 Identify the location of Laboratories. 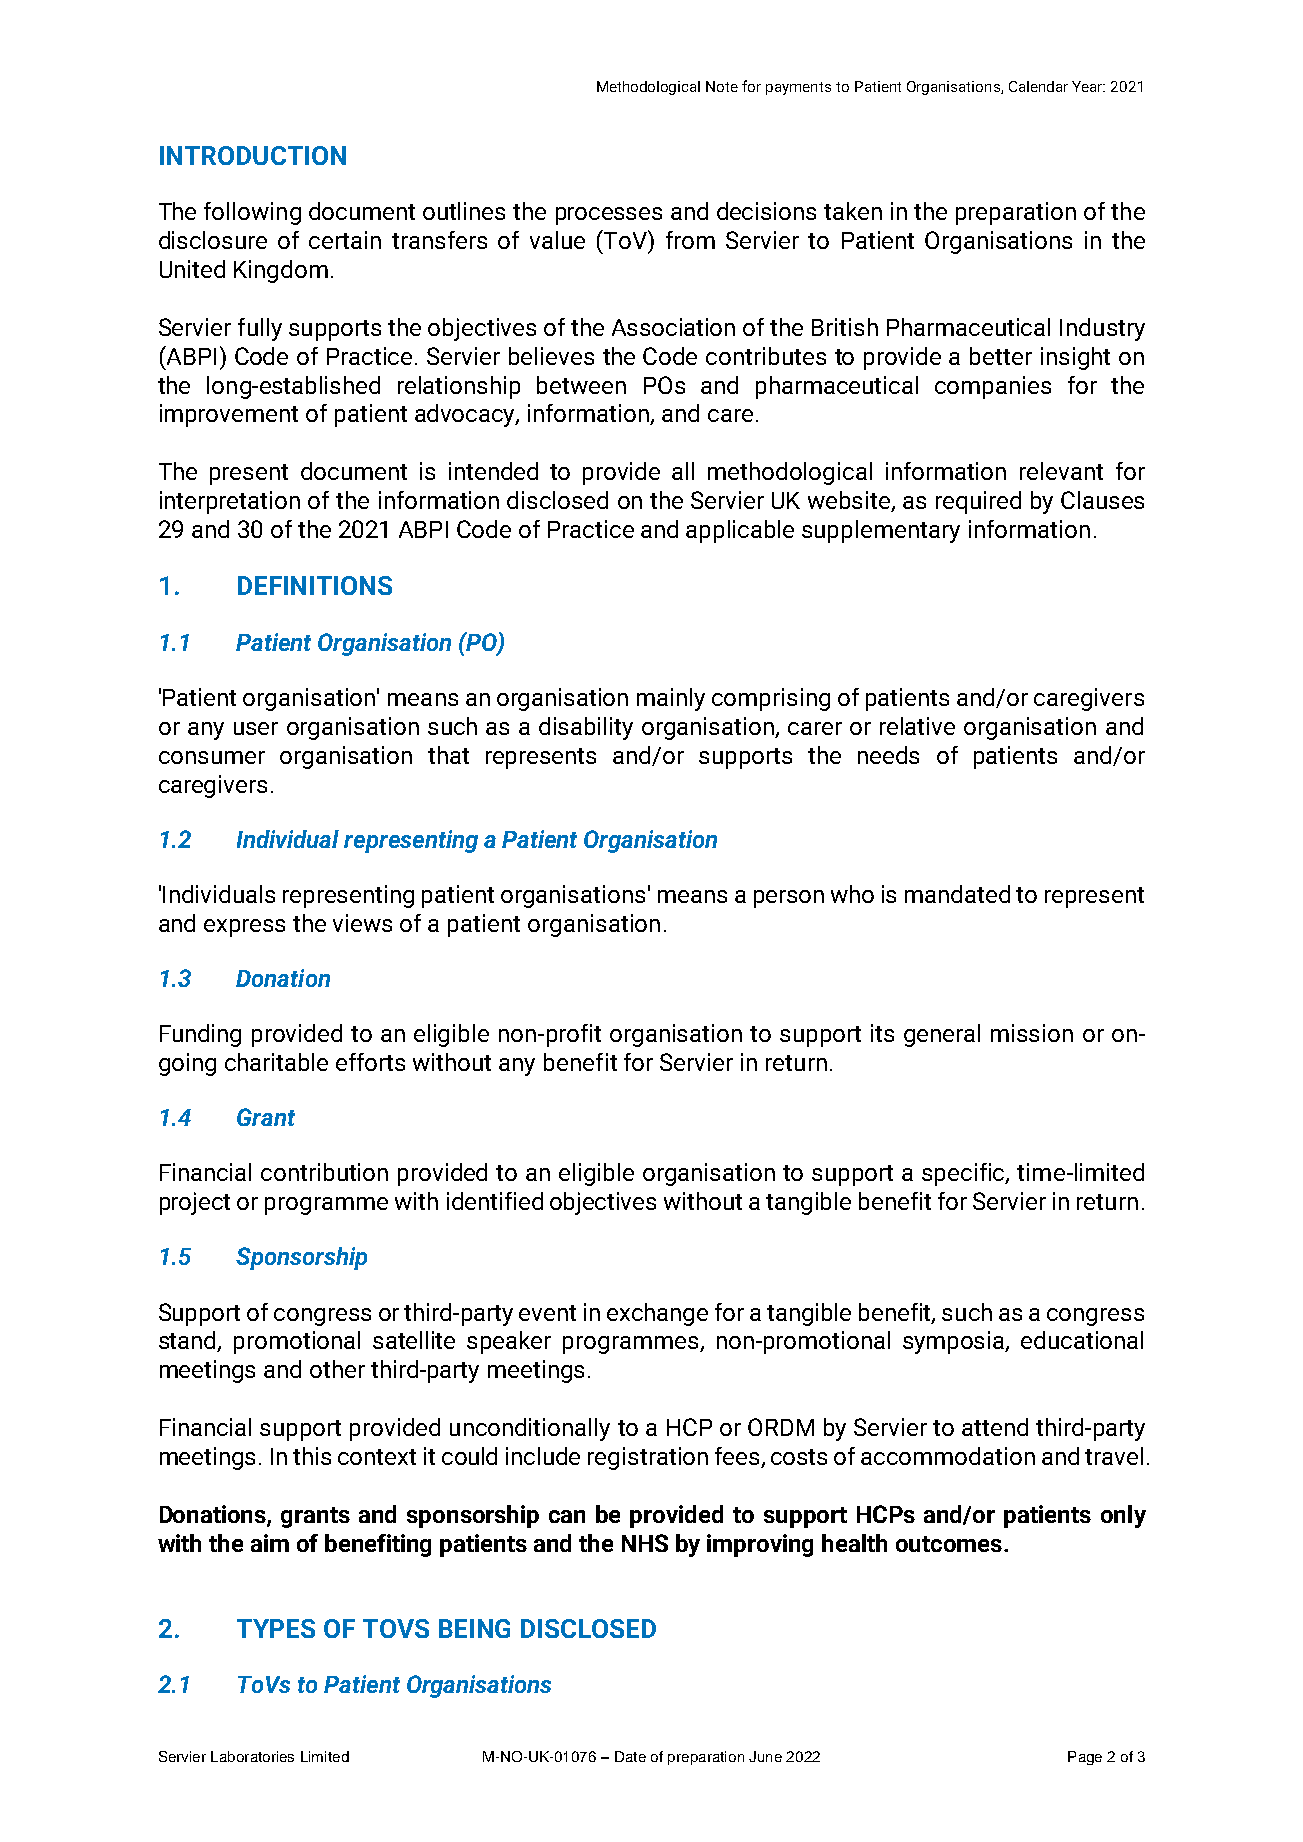
(252, 1756).
